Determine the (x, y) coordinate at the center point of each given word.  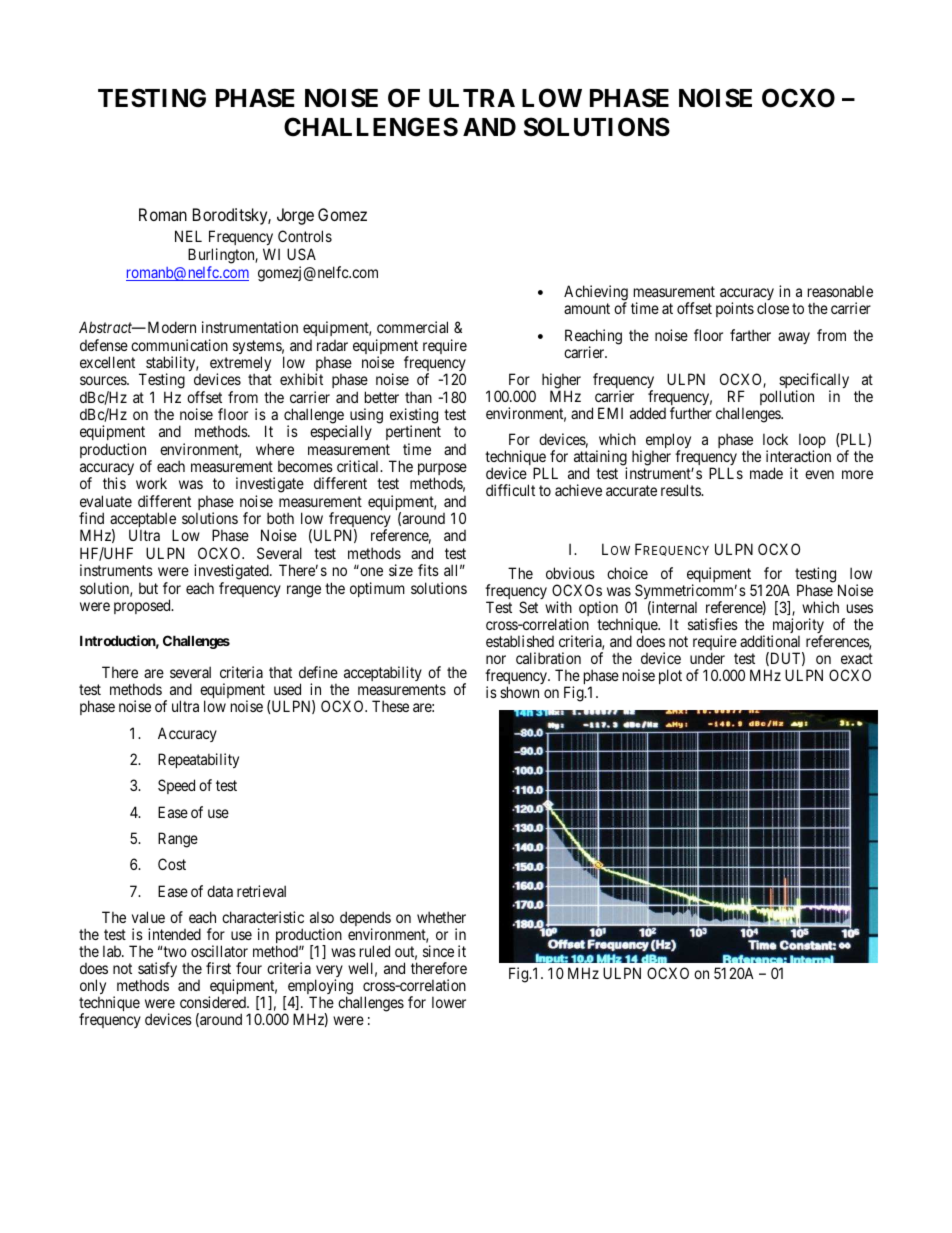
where (275, 449)
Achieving (596, 294)
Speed (176, 786)
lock (775, 439)
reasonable (840, 291)
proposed (143, 606)
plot (670, 676)
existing (414, 417)
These (390, 706)
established (520, 641)
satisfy (157, 971)
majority (797, 627)
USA (301, 254)
